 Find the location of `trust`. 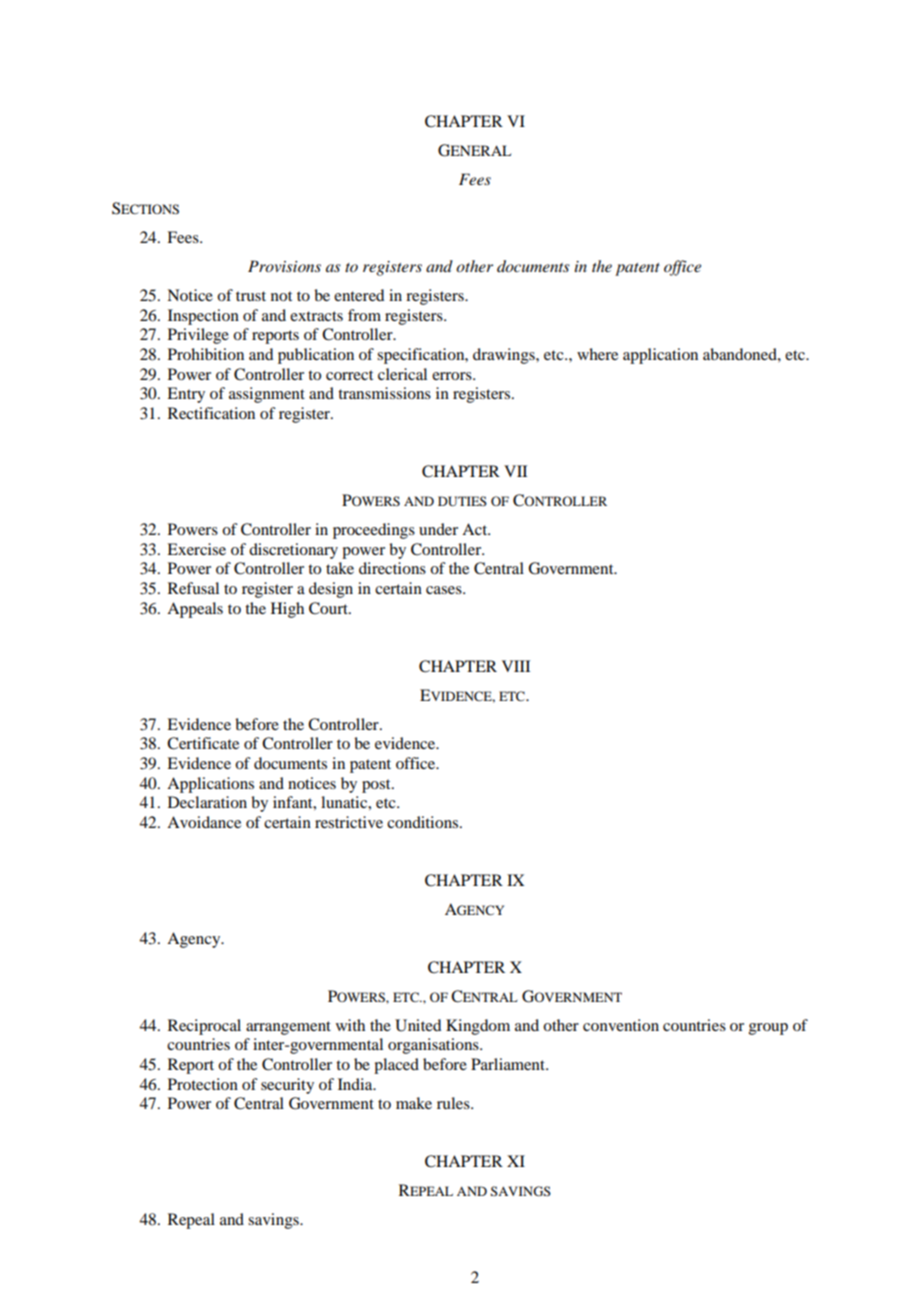

trust is located at coordinates (251, 296).
